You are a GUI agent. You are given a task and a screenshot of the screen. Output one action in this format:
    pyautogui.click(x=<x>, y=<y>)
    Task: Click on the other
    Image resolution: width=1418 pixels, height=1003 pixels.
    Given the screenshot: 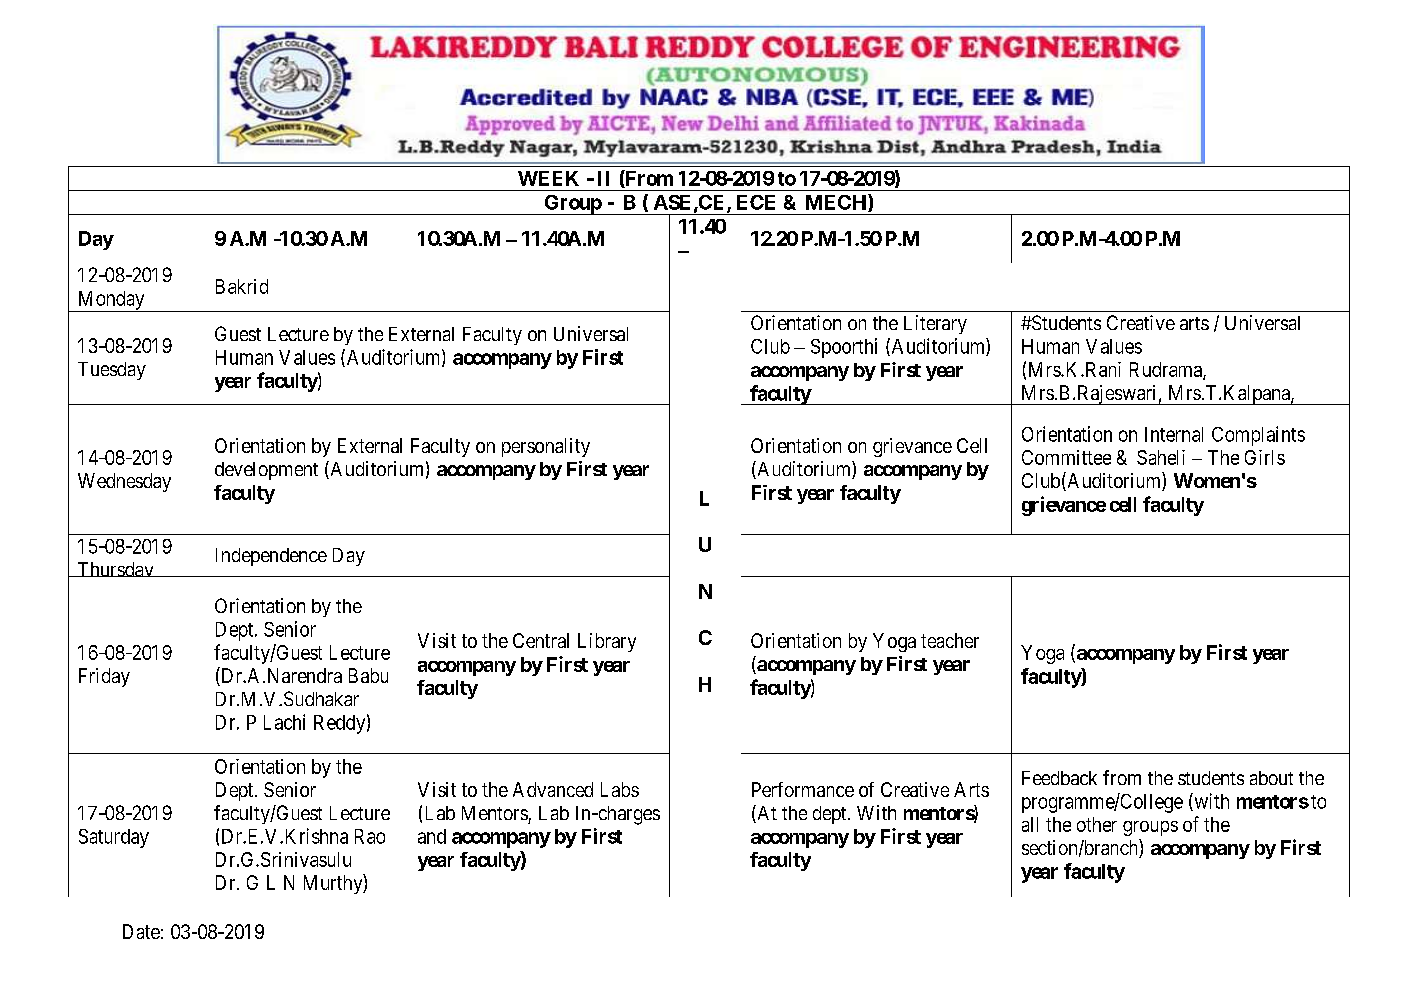 What is the action you would take?
    pyautogui.click(x=1097, y=824)
